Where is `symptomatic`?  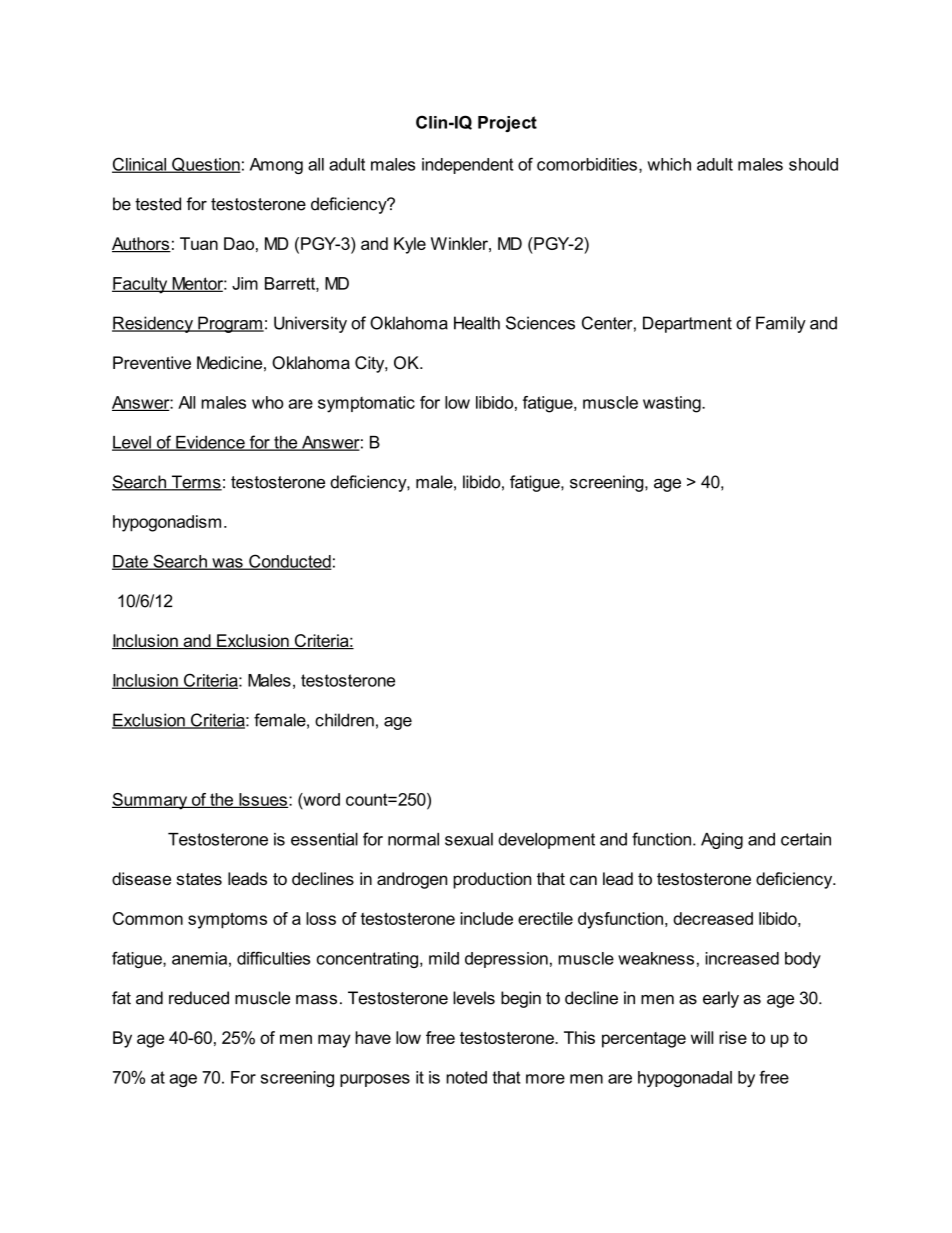
symptomatic is located at coordinates (366, 404).
